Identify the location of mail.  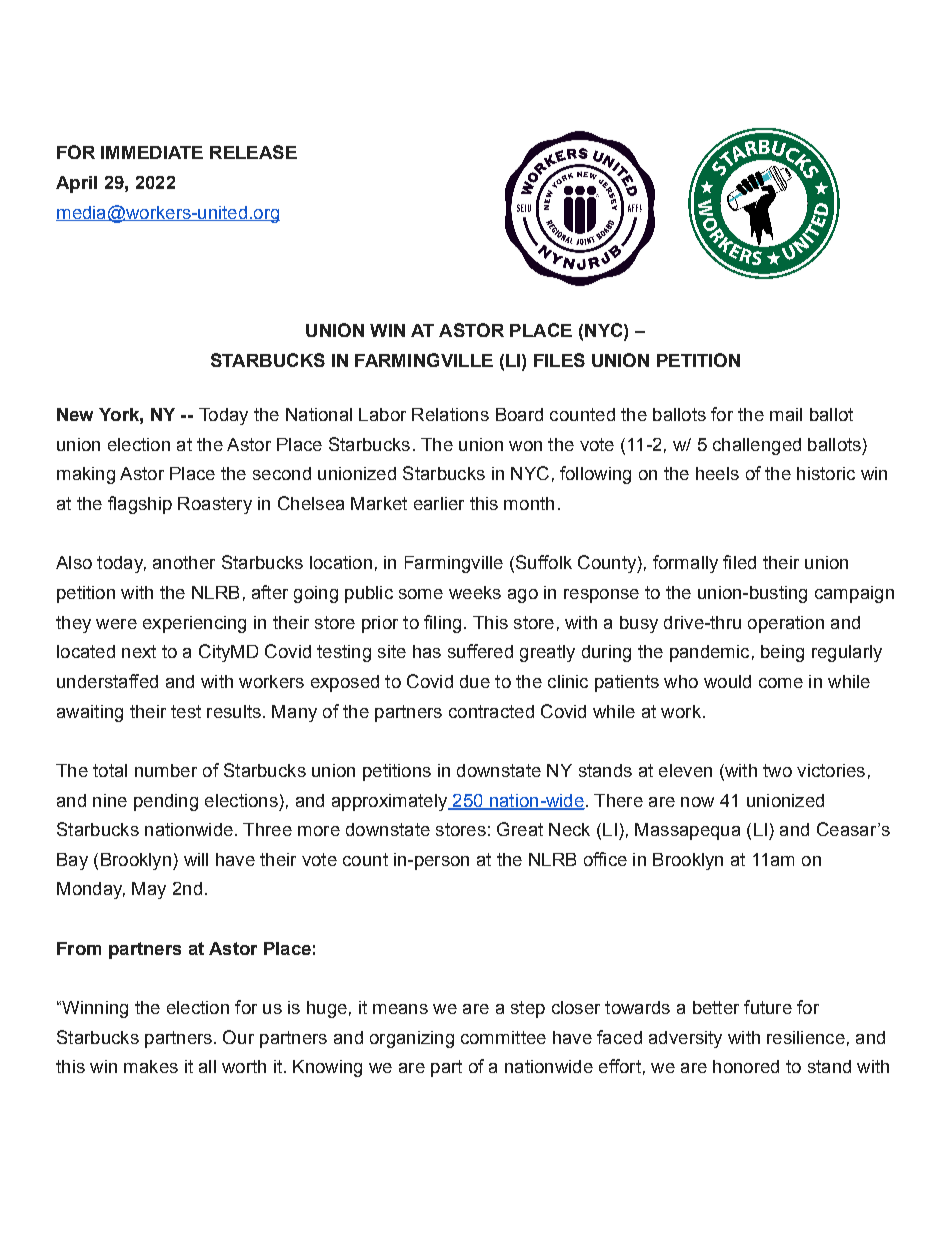
(786, 414).
